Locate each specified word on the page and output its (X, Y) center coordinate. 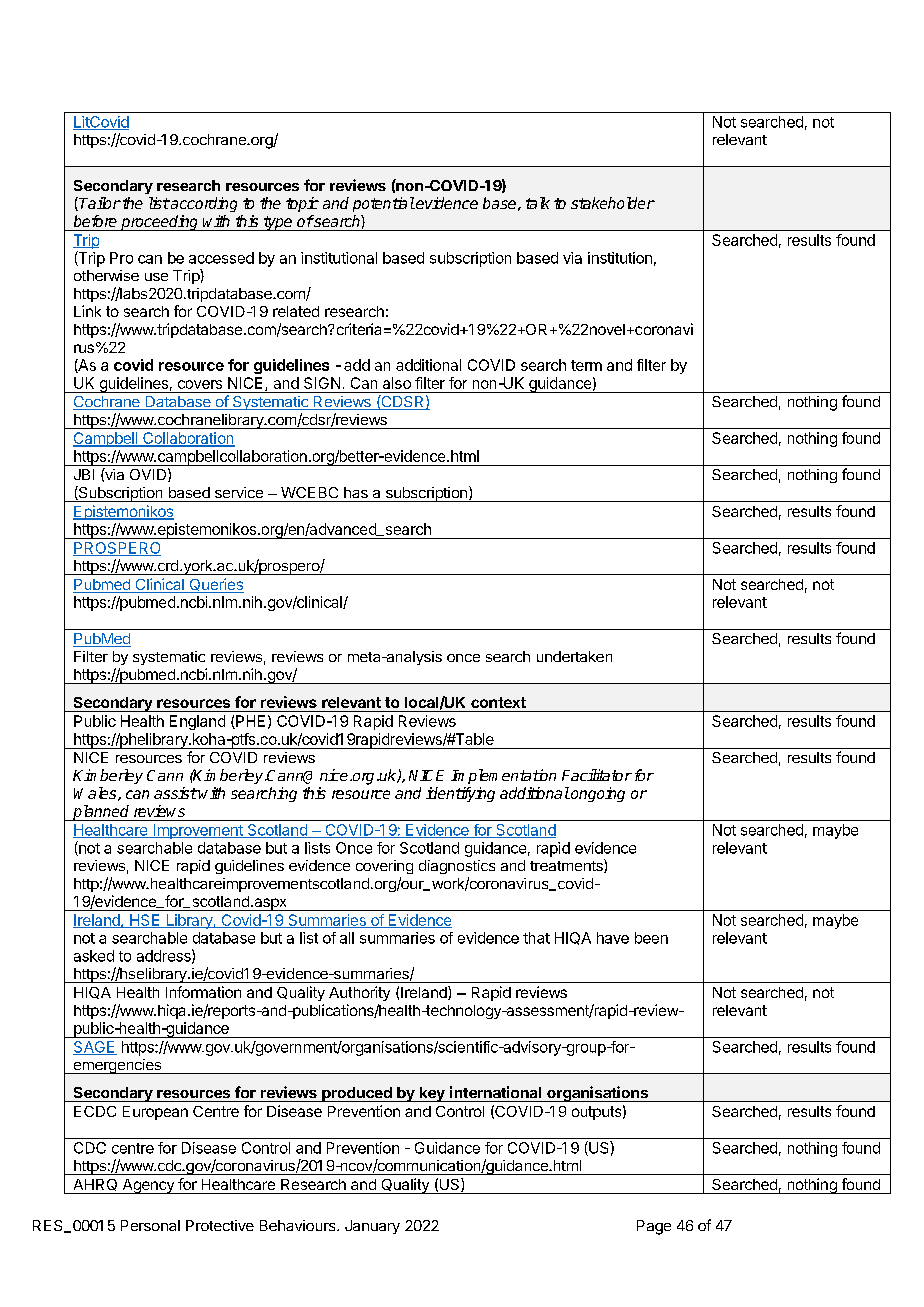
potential (384, 204)
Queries (215, 585)
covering (384, 867)
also (397, 383)
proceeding (160, 223)
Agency (148, 1186)
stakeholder (613, 203)
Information (203, 992)
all (347, 938)
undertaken (574, 656)
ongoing (597, 794)
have (613, 938)
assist (175, 793)
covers (200, 384)
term (586, 365)
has (356, 492)
